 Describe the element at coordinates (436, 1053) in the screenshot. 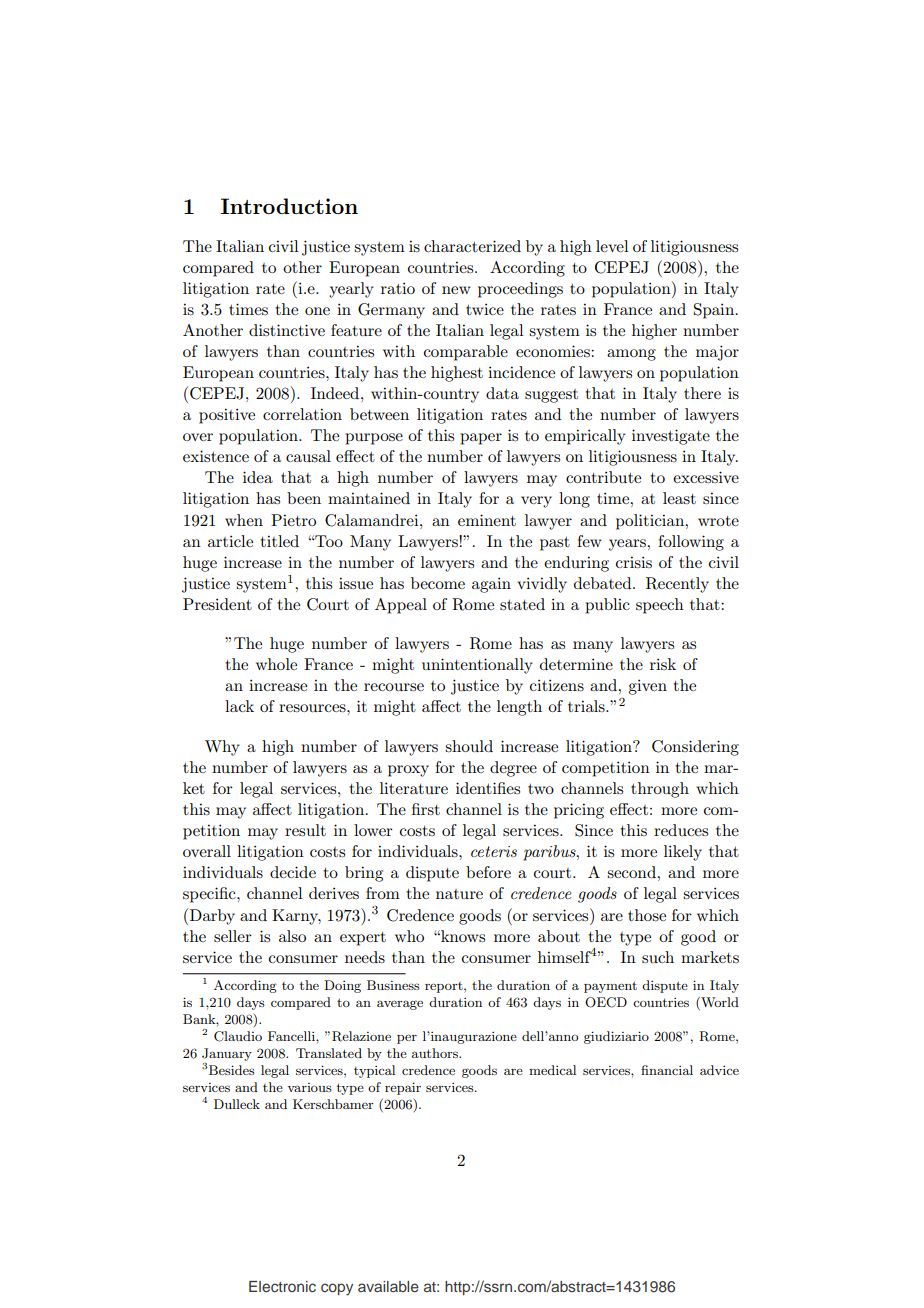

I see `authors` at that location.
